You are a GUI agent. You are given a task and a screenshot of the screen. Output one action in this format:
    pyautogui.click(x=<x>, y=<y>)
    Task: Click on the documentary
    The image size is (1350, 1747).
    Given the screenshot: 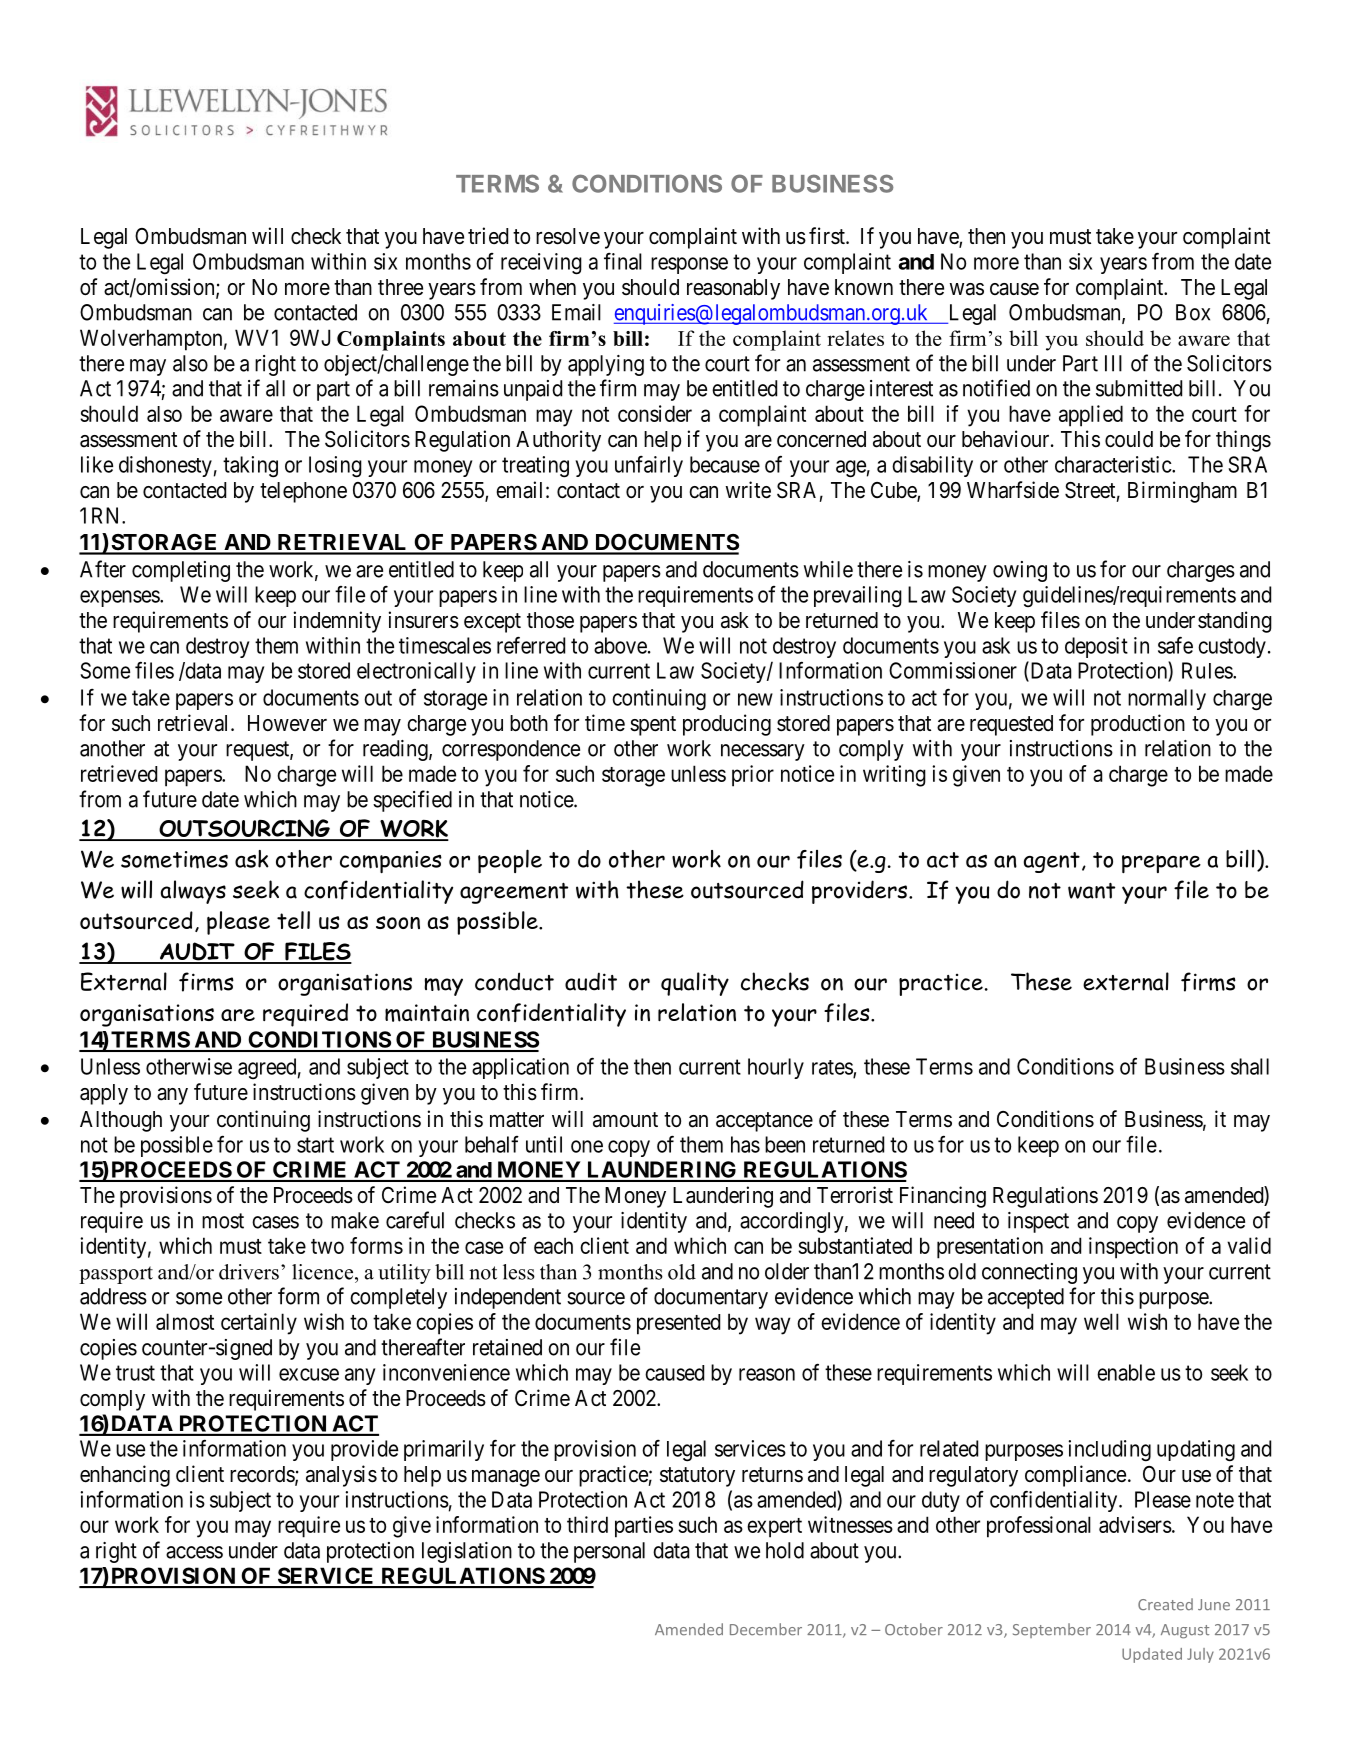 What is the action you would take?
    pyautogui.click(x=711, y=1298)
